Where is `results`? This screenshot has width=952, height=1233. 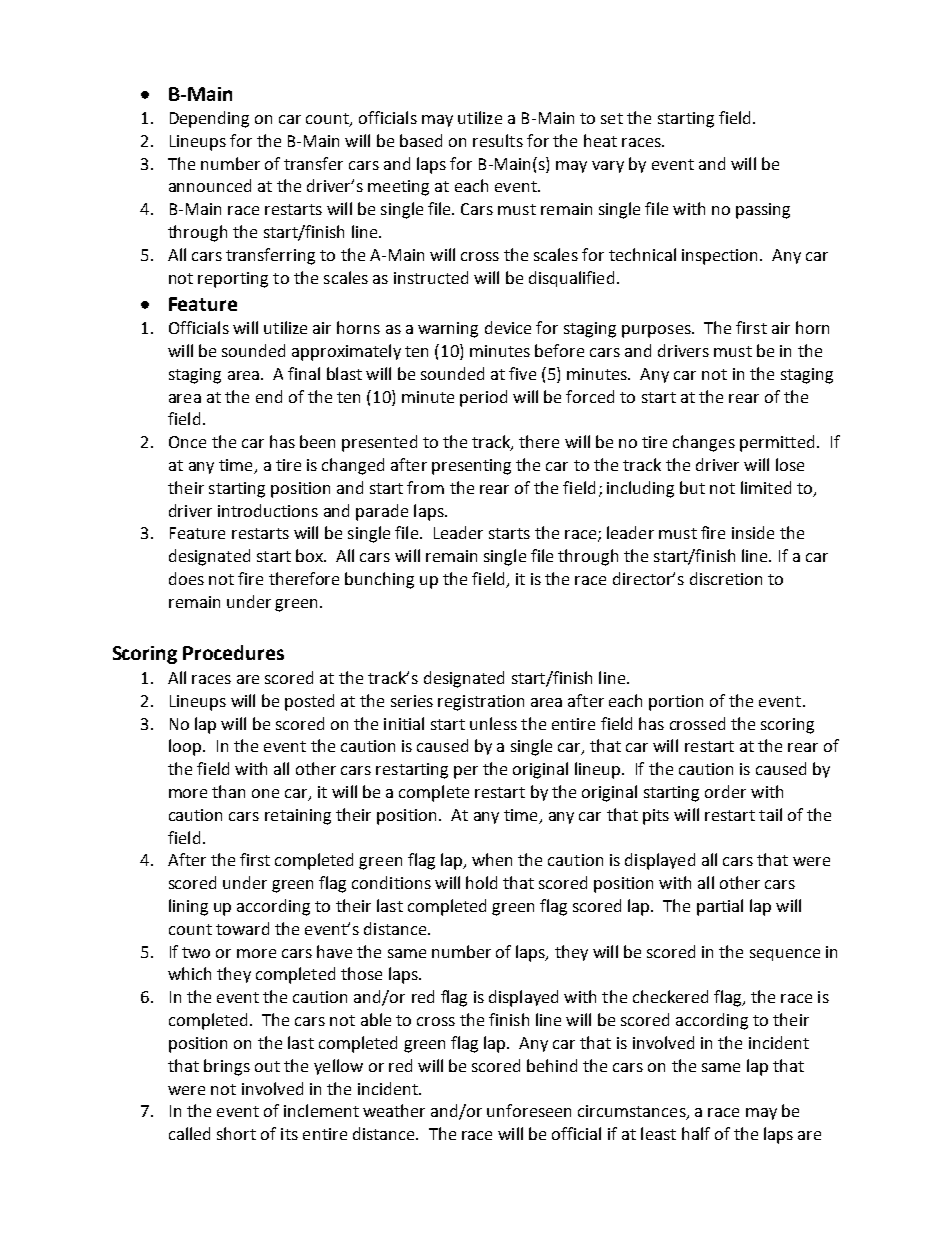 results is located at coordinates (498, 140).
